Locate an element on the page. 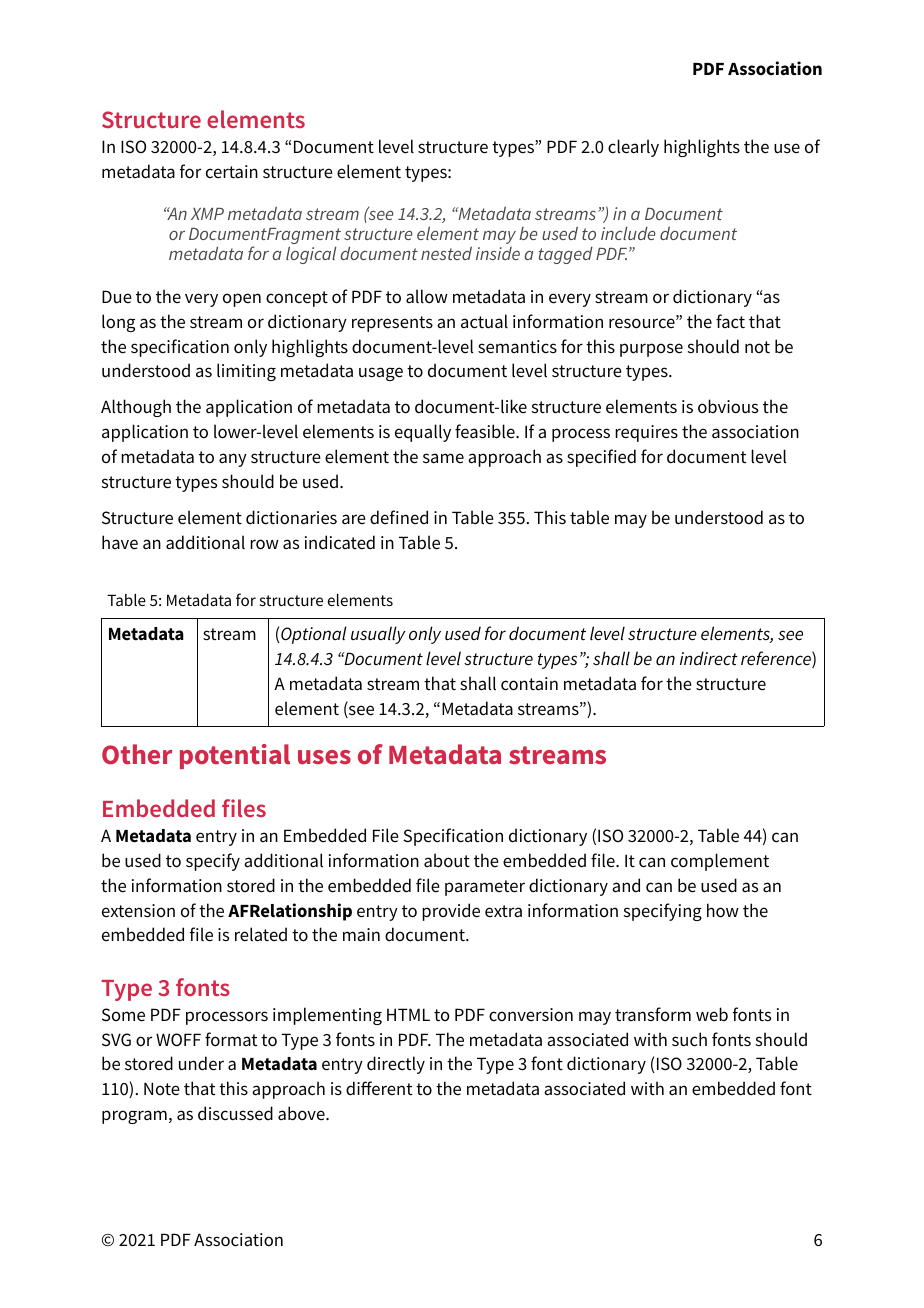 This image has width=924, height=1308. potential is located at coordinates (235, 756).
